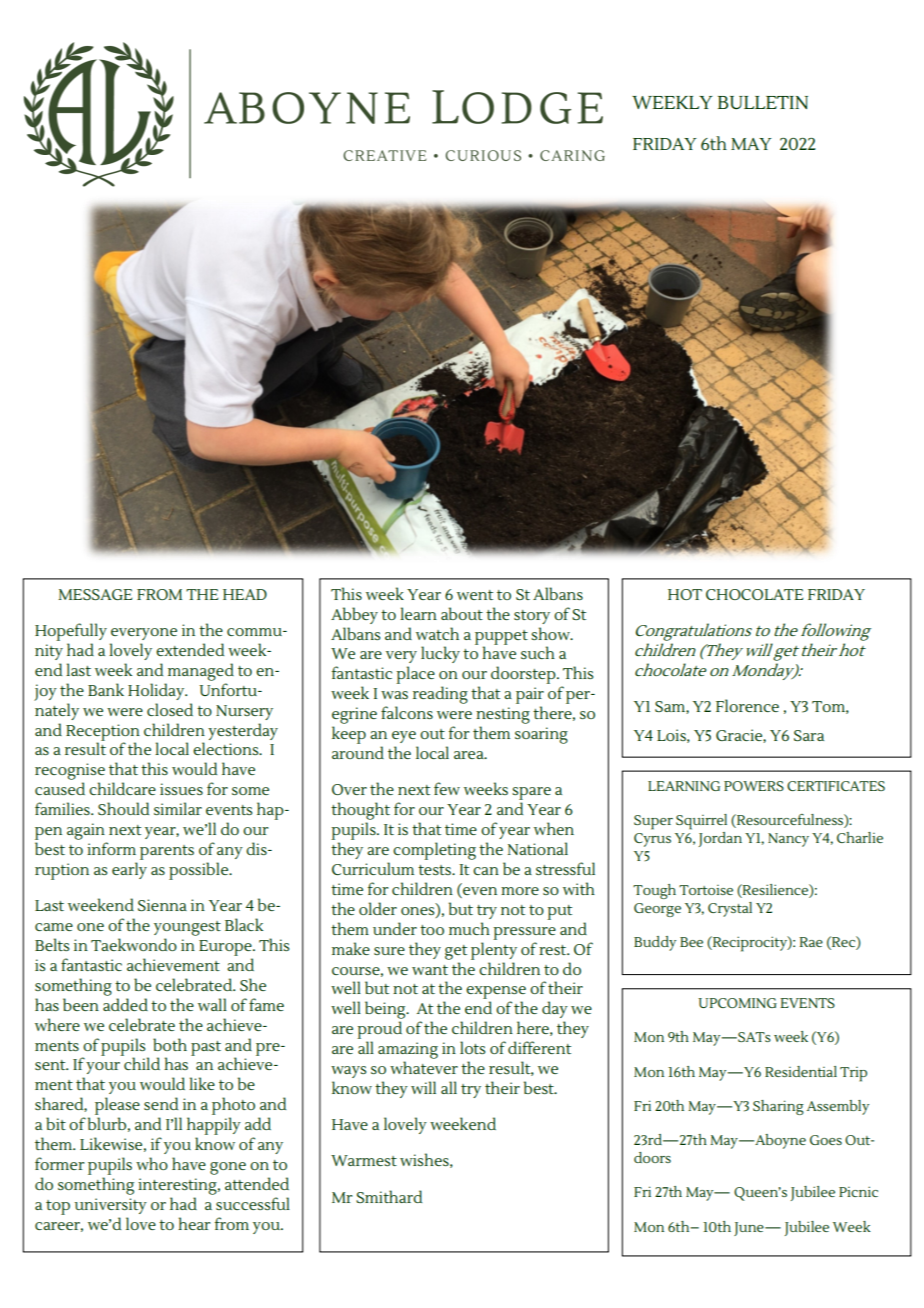  I want to click on MESSAGE, so click(95, 594).
